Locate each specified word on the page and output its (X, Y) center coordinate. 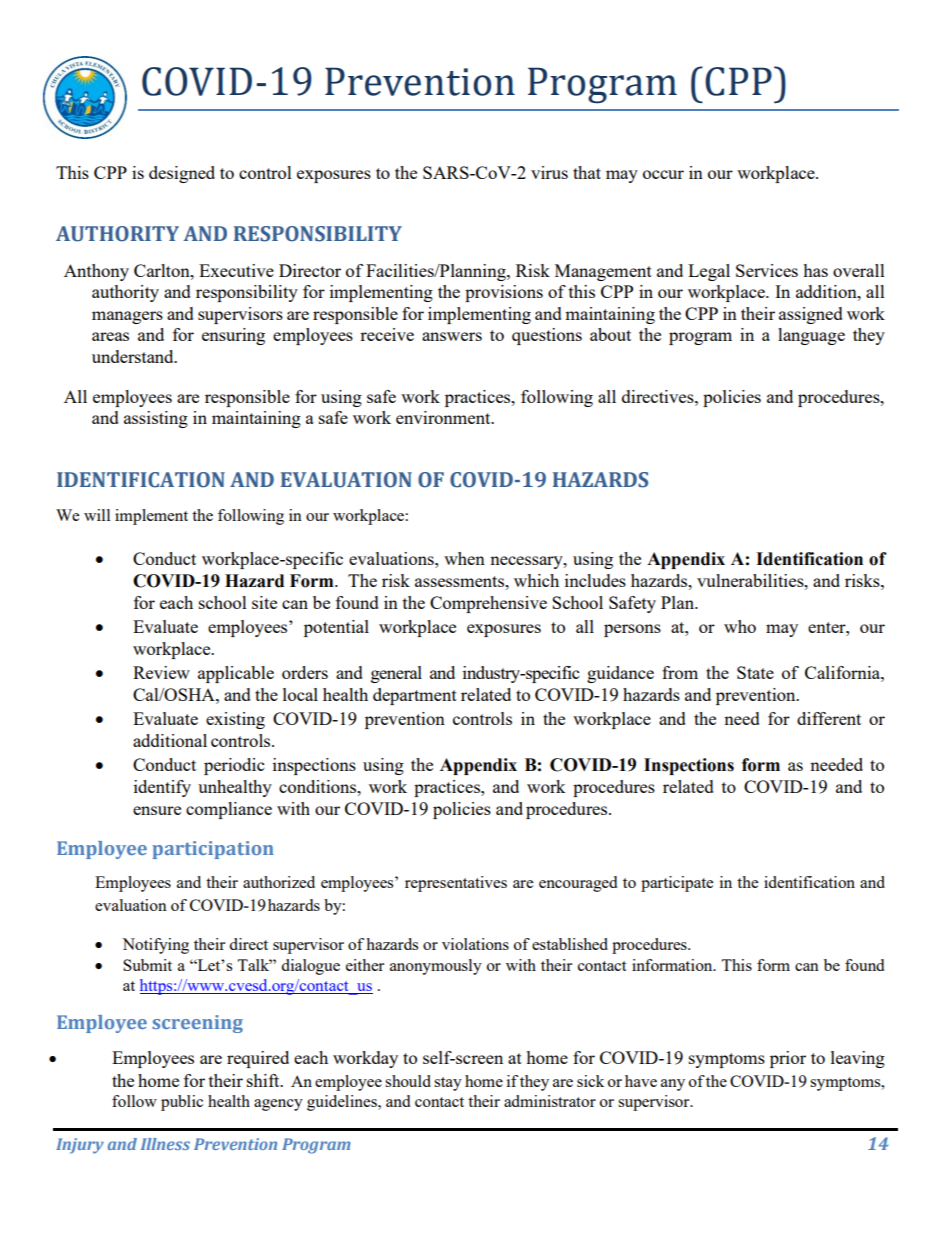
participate (677, 884)
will (97, 515)
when (464, 558)
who (740, 626)
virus (549, 172)
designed (182, 174)
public (182, 1103)
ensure (157, 810)
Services (767, 270)
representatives (456, 884)
